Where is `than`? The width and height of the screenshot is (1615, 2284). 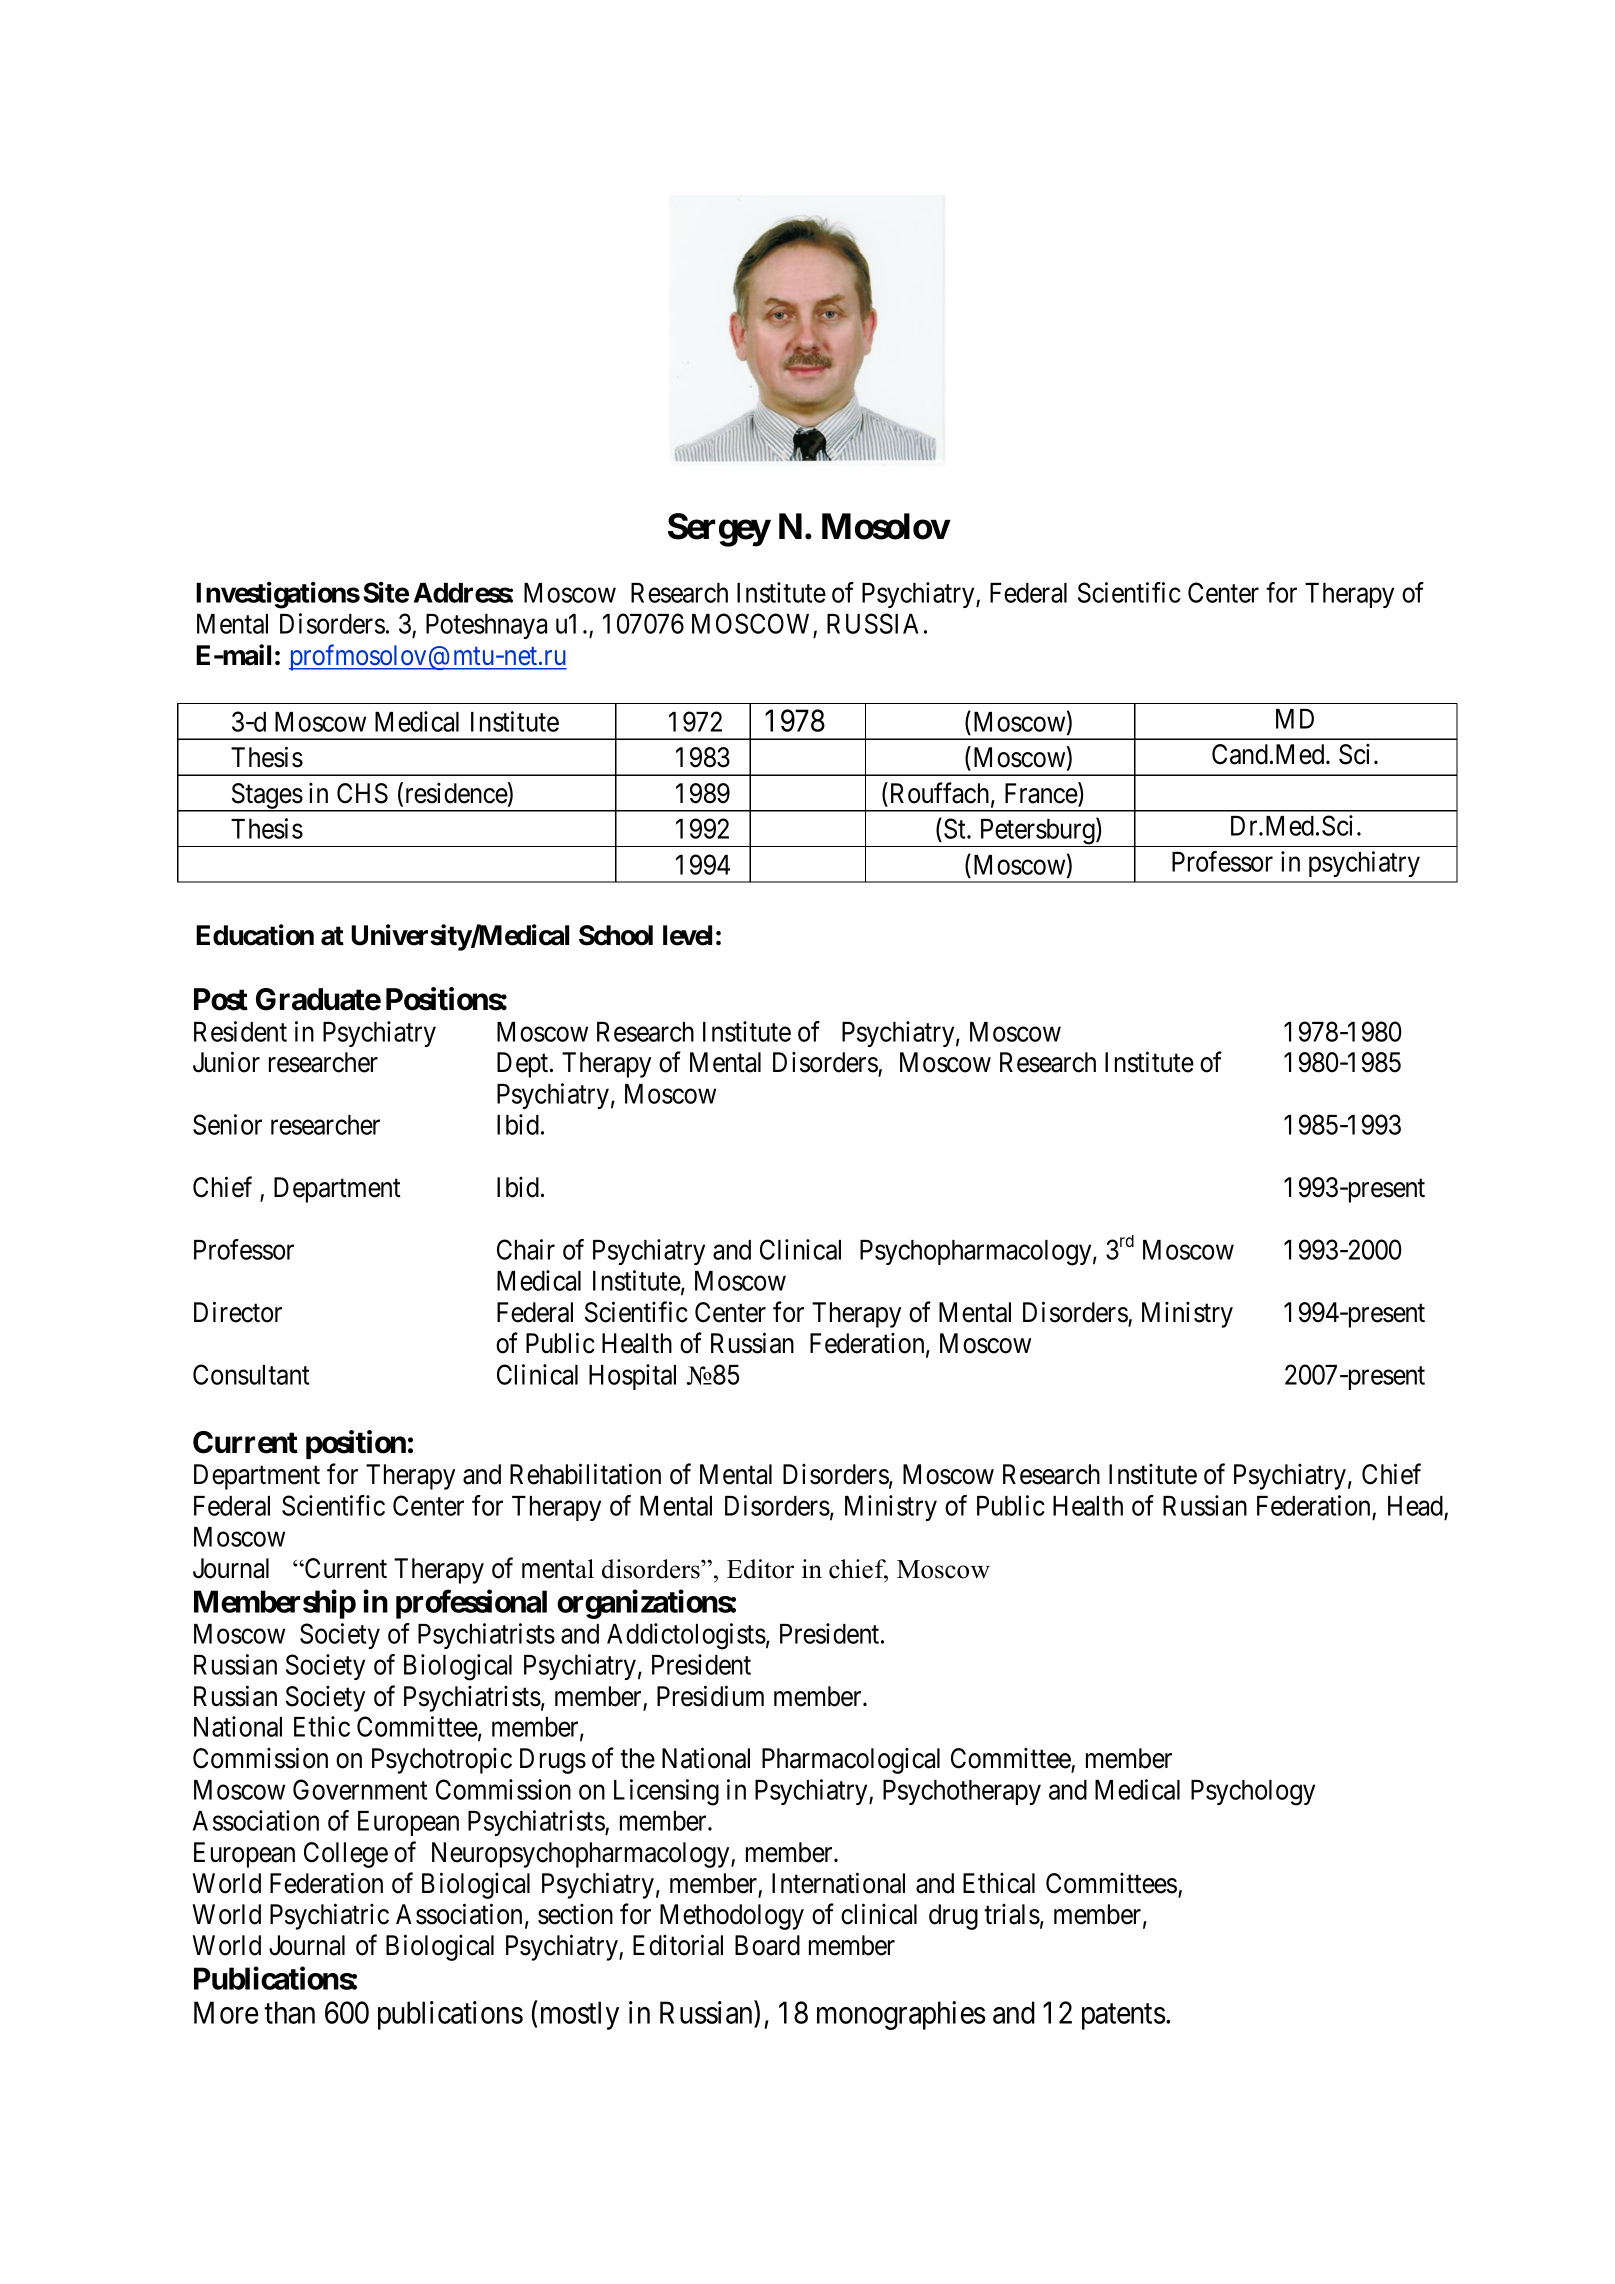 than is located at coordinates (289, 2012).
